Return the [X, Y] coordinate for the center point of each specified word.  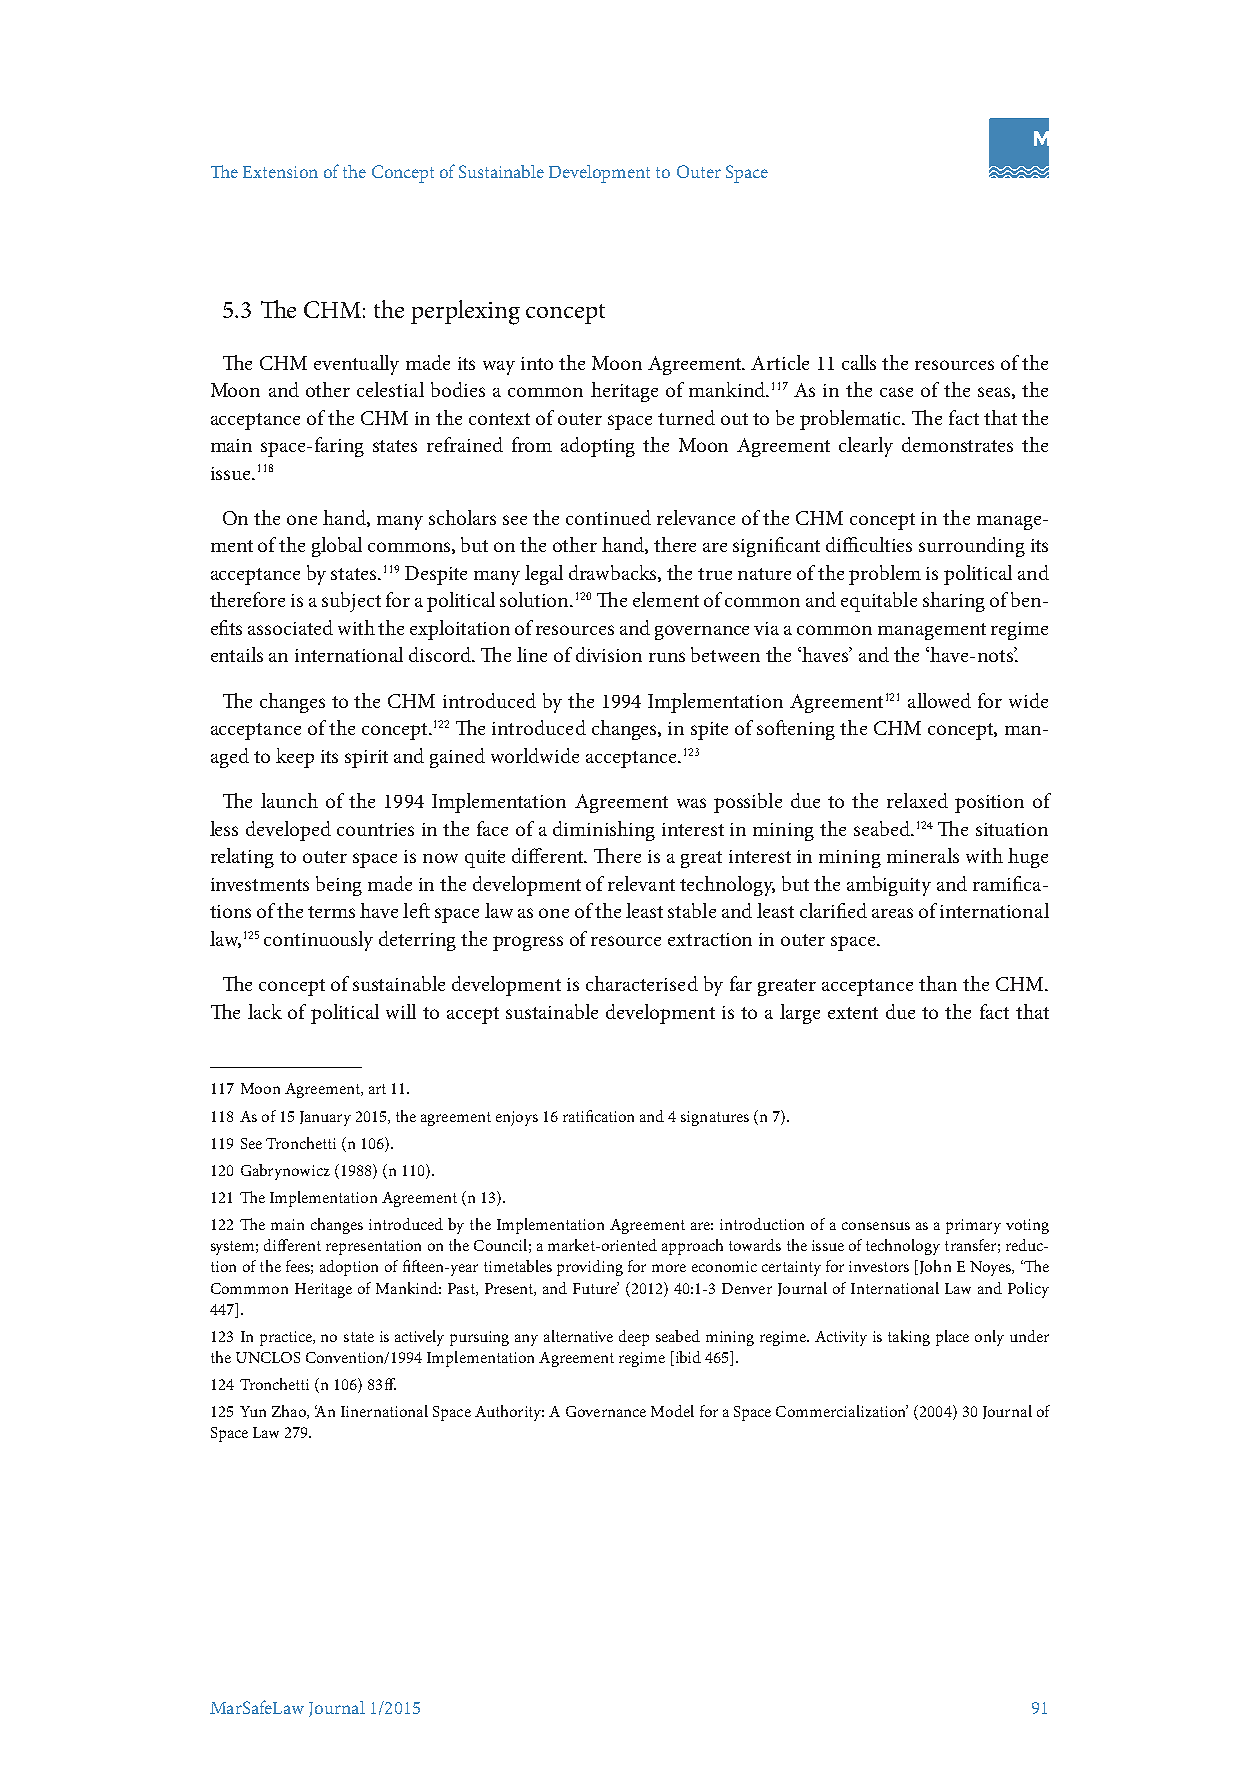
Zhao [290, 1412]
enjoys [517, 1118]
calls [859, 362]
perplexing [465, 312]
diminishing [604, 831]
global [337, 547]
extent [853, 1013]
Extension [280, 172]
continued [608, 517]
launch [289, 800]
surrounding [972, 547]
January [325, 1118]
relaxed [917, 800]
